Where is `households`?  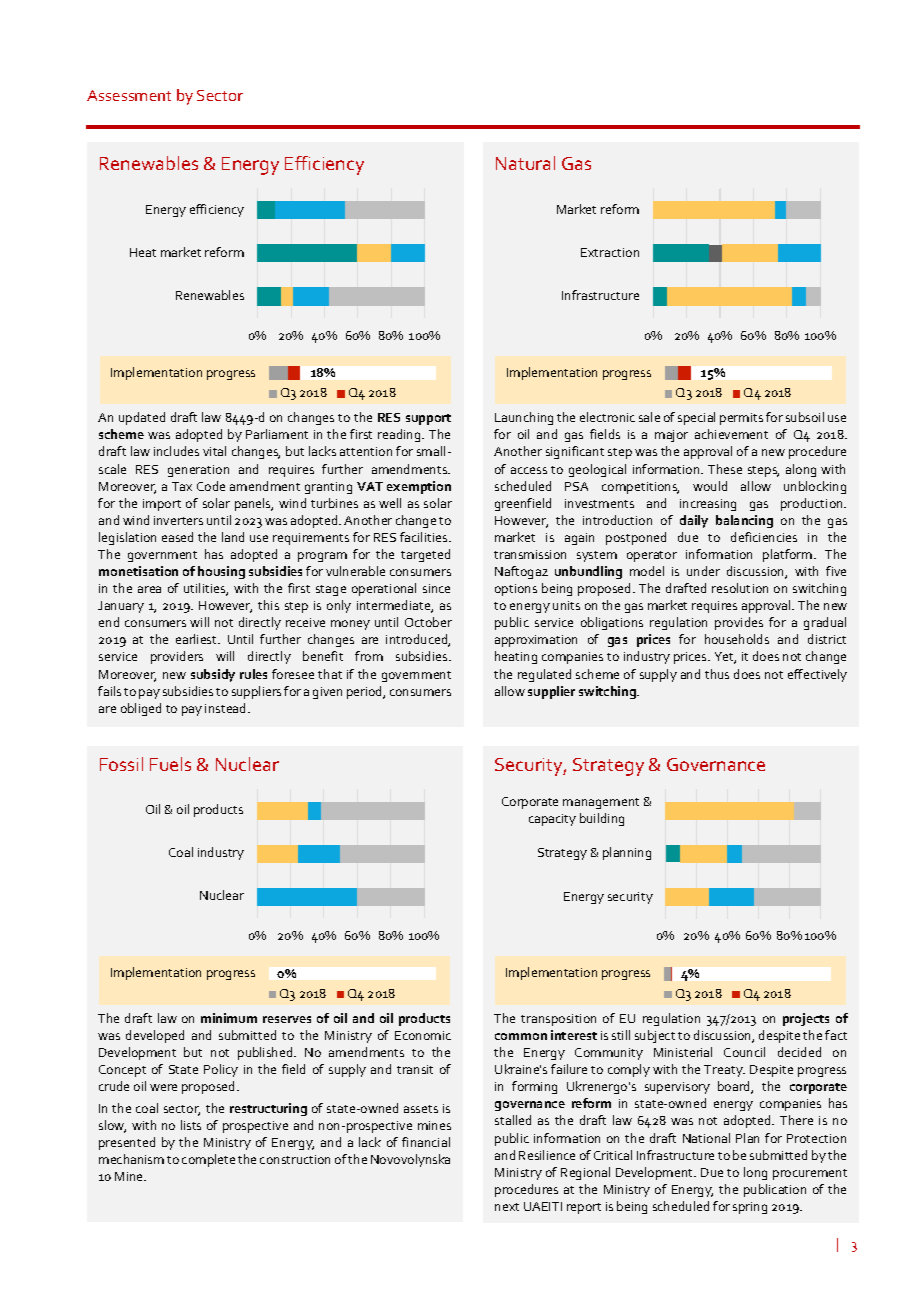
households is located at coordinates (737, 639).
